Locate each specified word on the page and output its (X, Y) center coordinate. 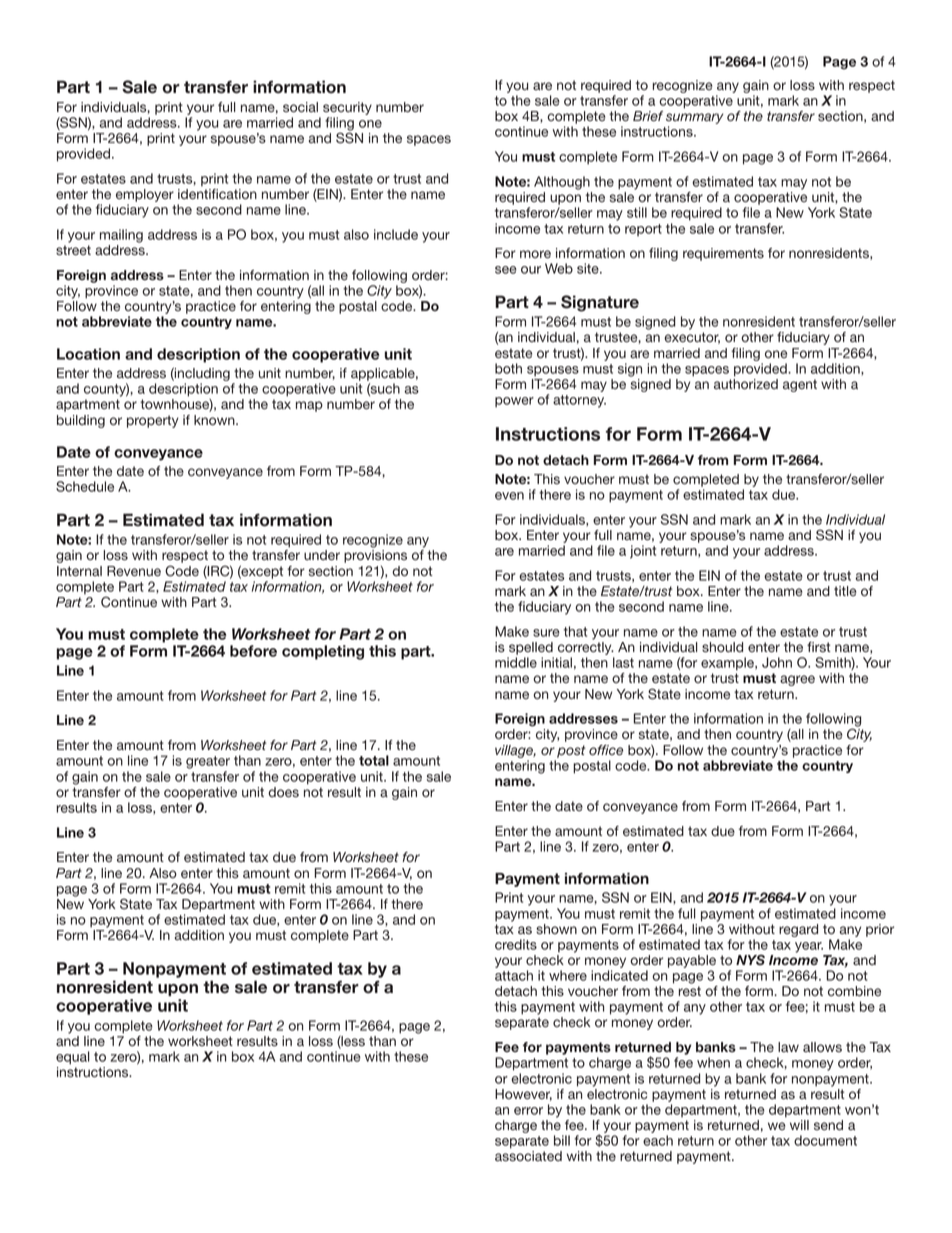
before (253, 651)
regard (798, 930)
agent (800, 385)
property (153, 421)
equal (73, 1058)
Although (562, 183)
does (283, 792)
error (528, 1111)
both (508, 368)
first (819, 647)
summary (695, 120)
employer (145, 197)
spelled (530, 650)
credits (516, 944)
